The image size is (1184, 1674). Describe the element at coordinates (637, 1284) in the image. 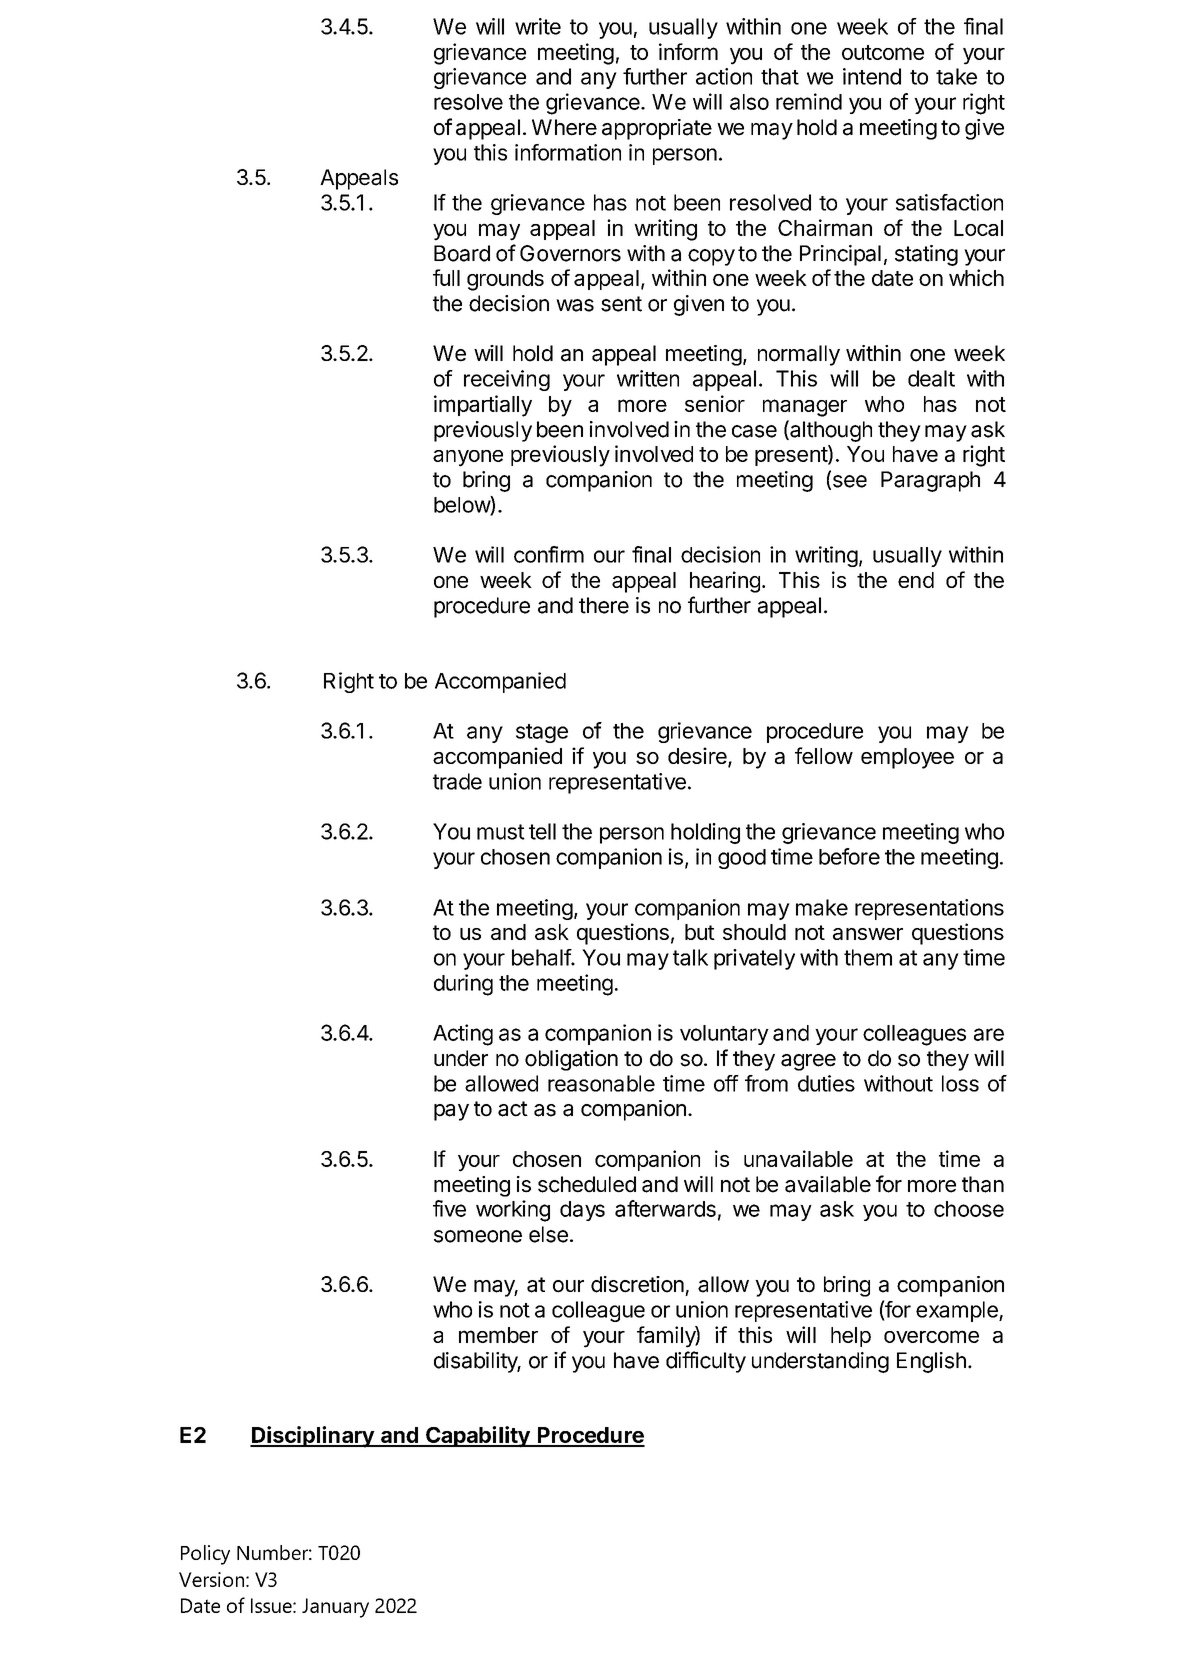

I see `discretion` at that location.
